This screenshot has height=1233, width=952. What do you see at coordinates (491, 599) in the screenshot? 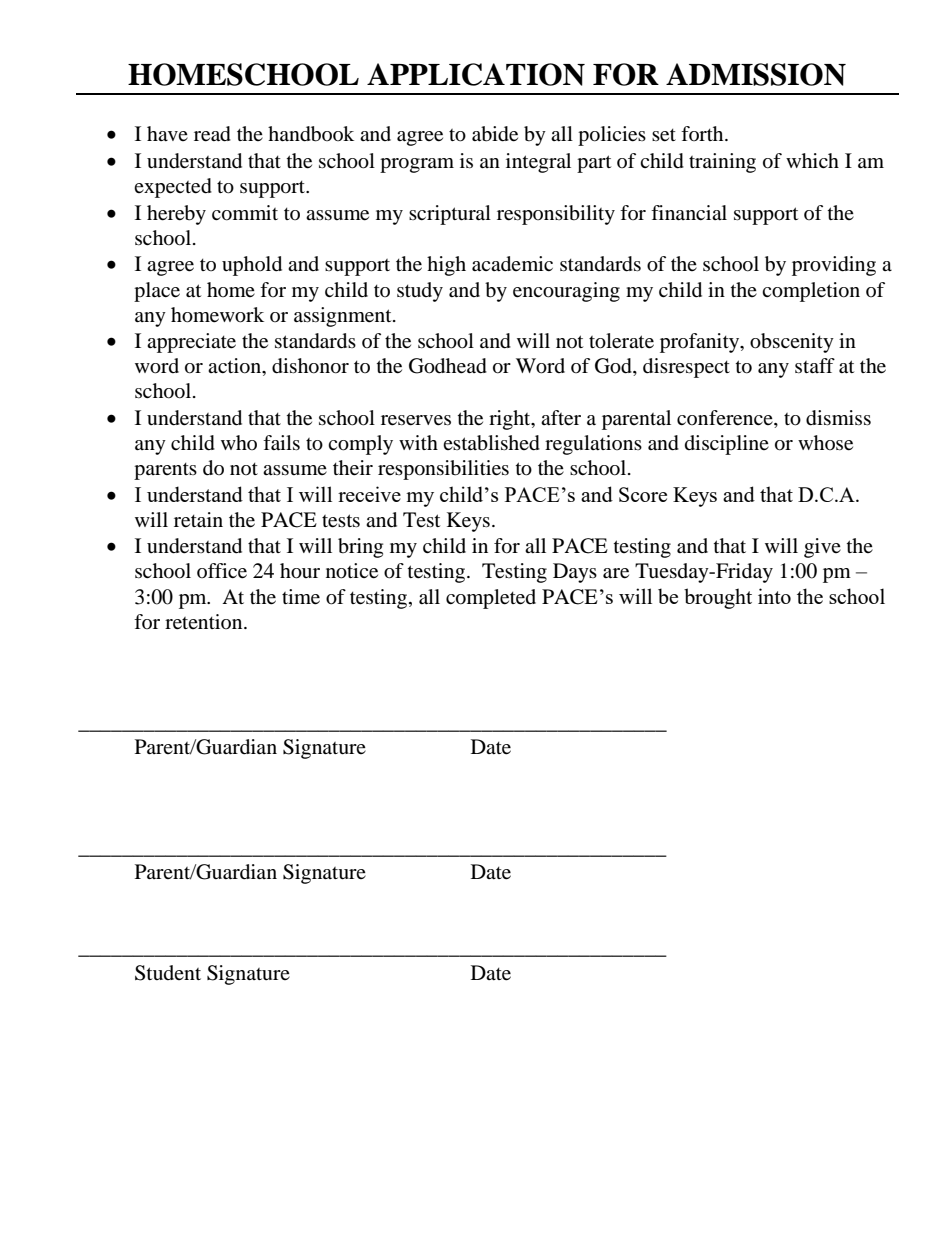
I see `completed` at bounding box center [491, 599].
